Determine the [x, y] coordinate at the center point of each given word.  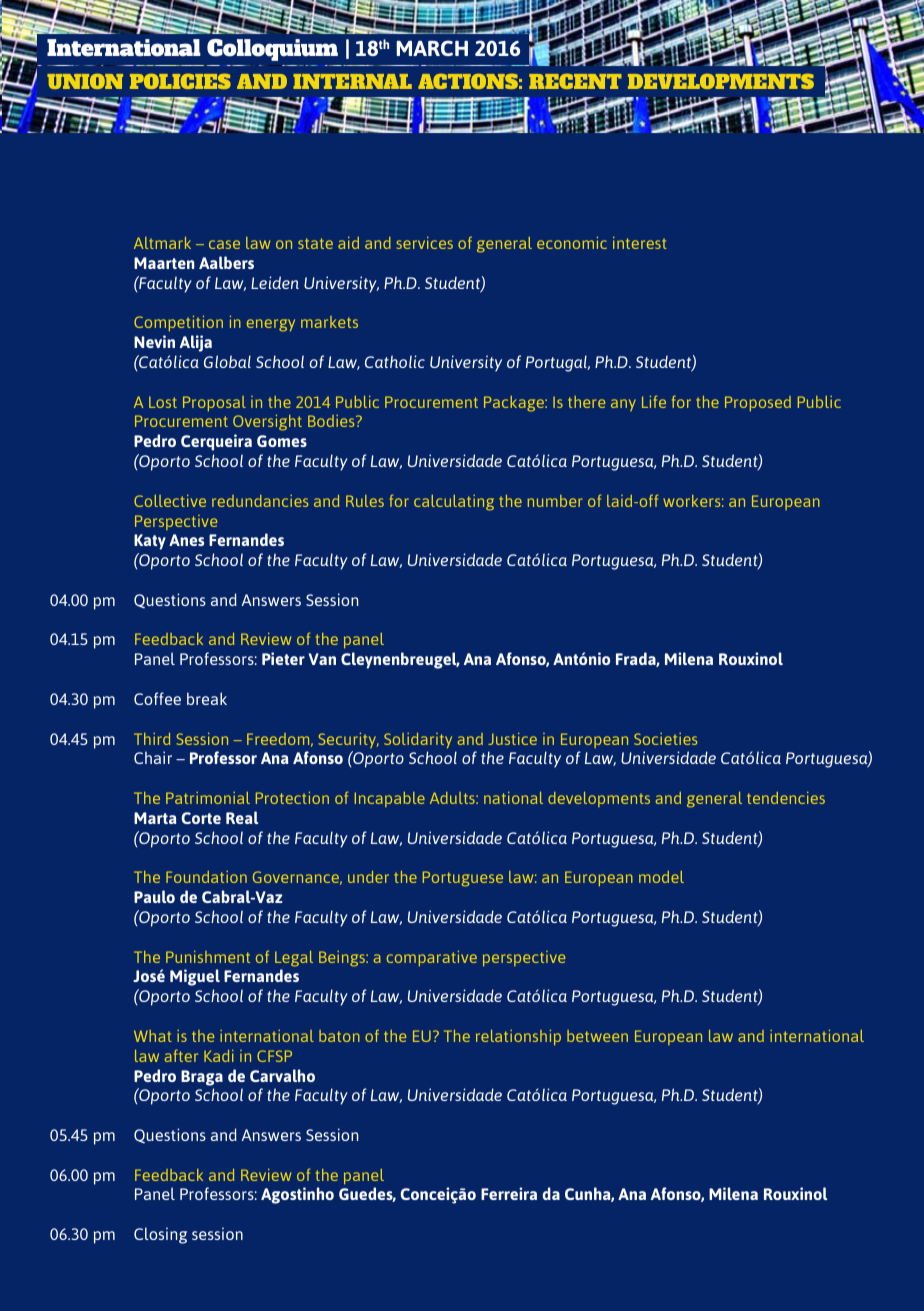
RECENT [575, 81]
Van [322, 659]
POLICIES [180, 81]
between [597, 1036]
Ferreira [509, 1193]
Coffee [157, 698]
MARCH [432, 48]
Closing [160, 1235]
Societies [665, 739]
